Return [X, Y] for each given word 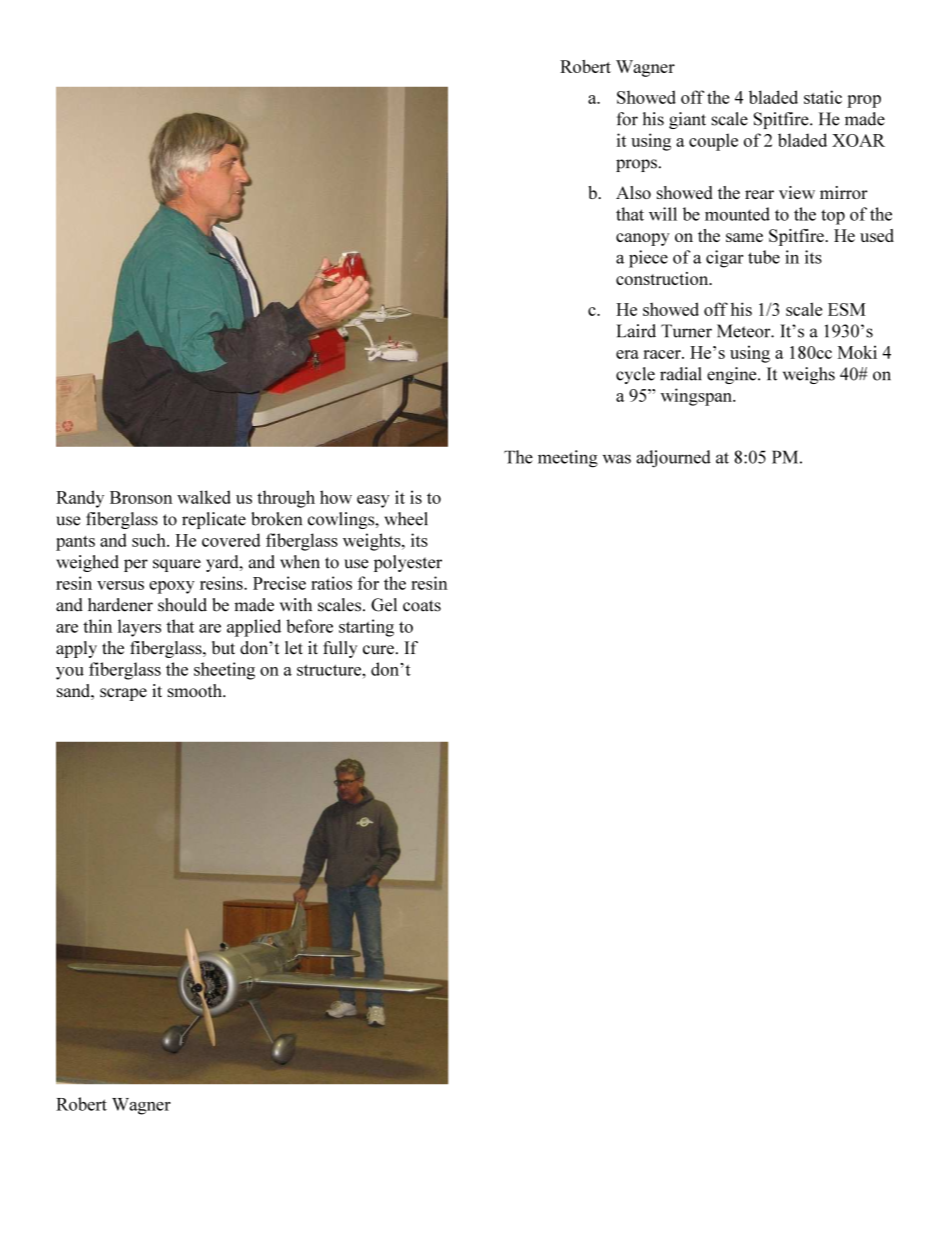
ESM [847, 309]
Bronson [141, 497]
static [823, 97]
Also [633, 192]
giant [687, 120]
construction [663, 278]
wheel [406, 519]
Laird [636, 331]
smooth [196, 691]
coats [422, 606]
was [617, 459]
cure [378, 650]
